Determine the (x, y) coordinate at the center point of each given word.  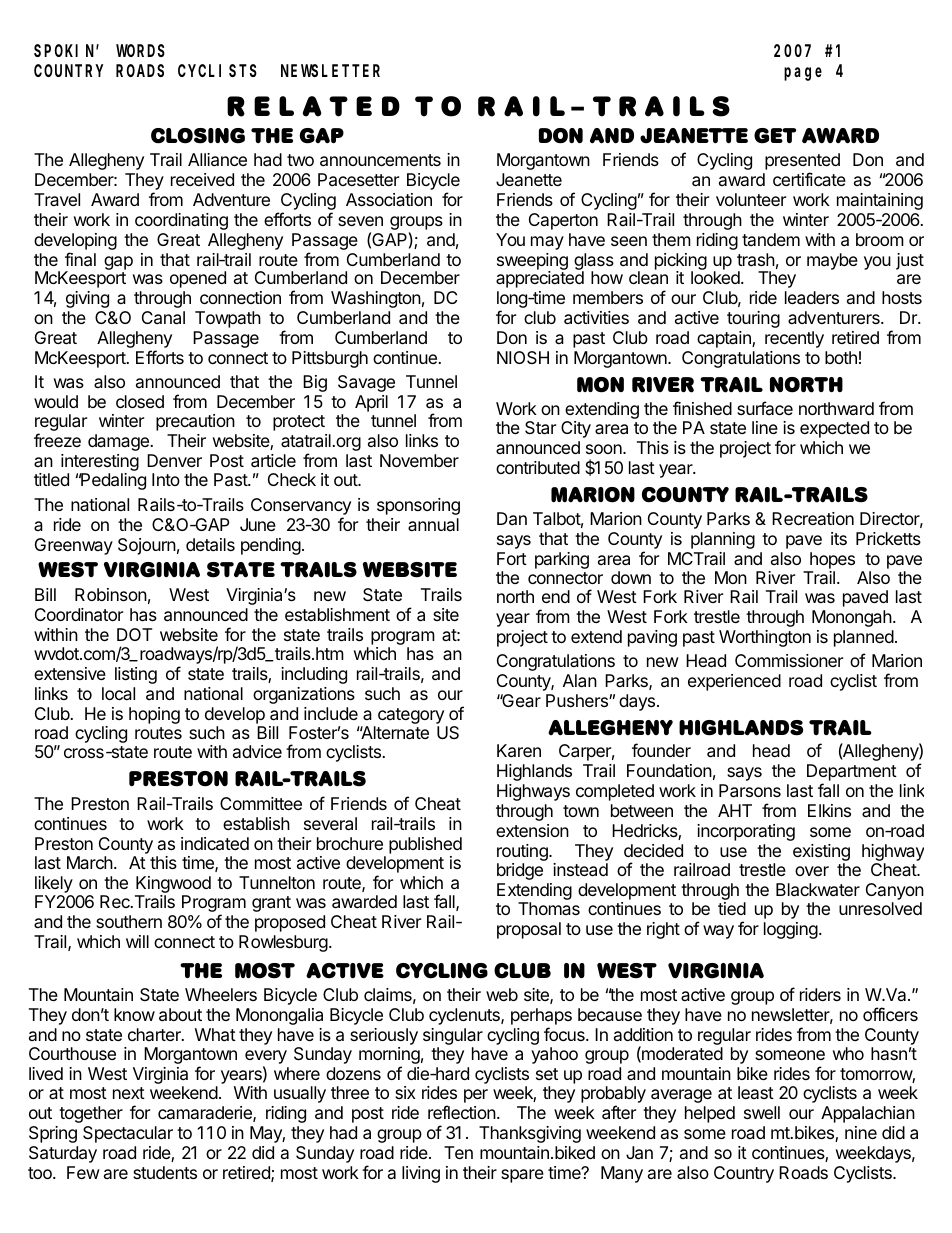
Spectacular (128, 1134)
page (803, 74)
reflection (462, 1112)
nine (861, 1132)
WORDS (140, 51)
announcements (380, 160)
